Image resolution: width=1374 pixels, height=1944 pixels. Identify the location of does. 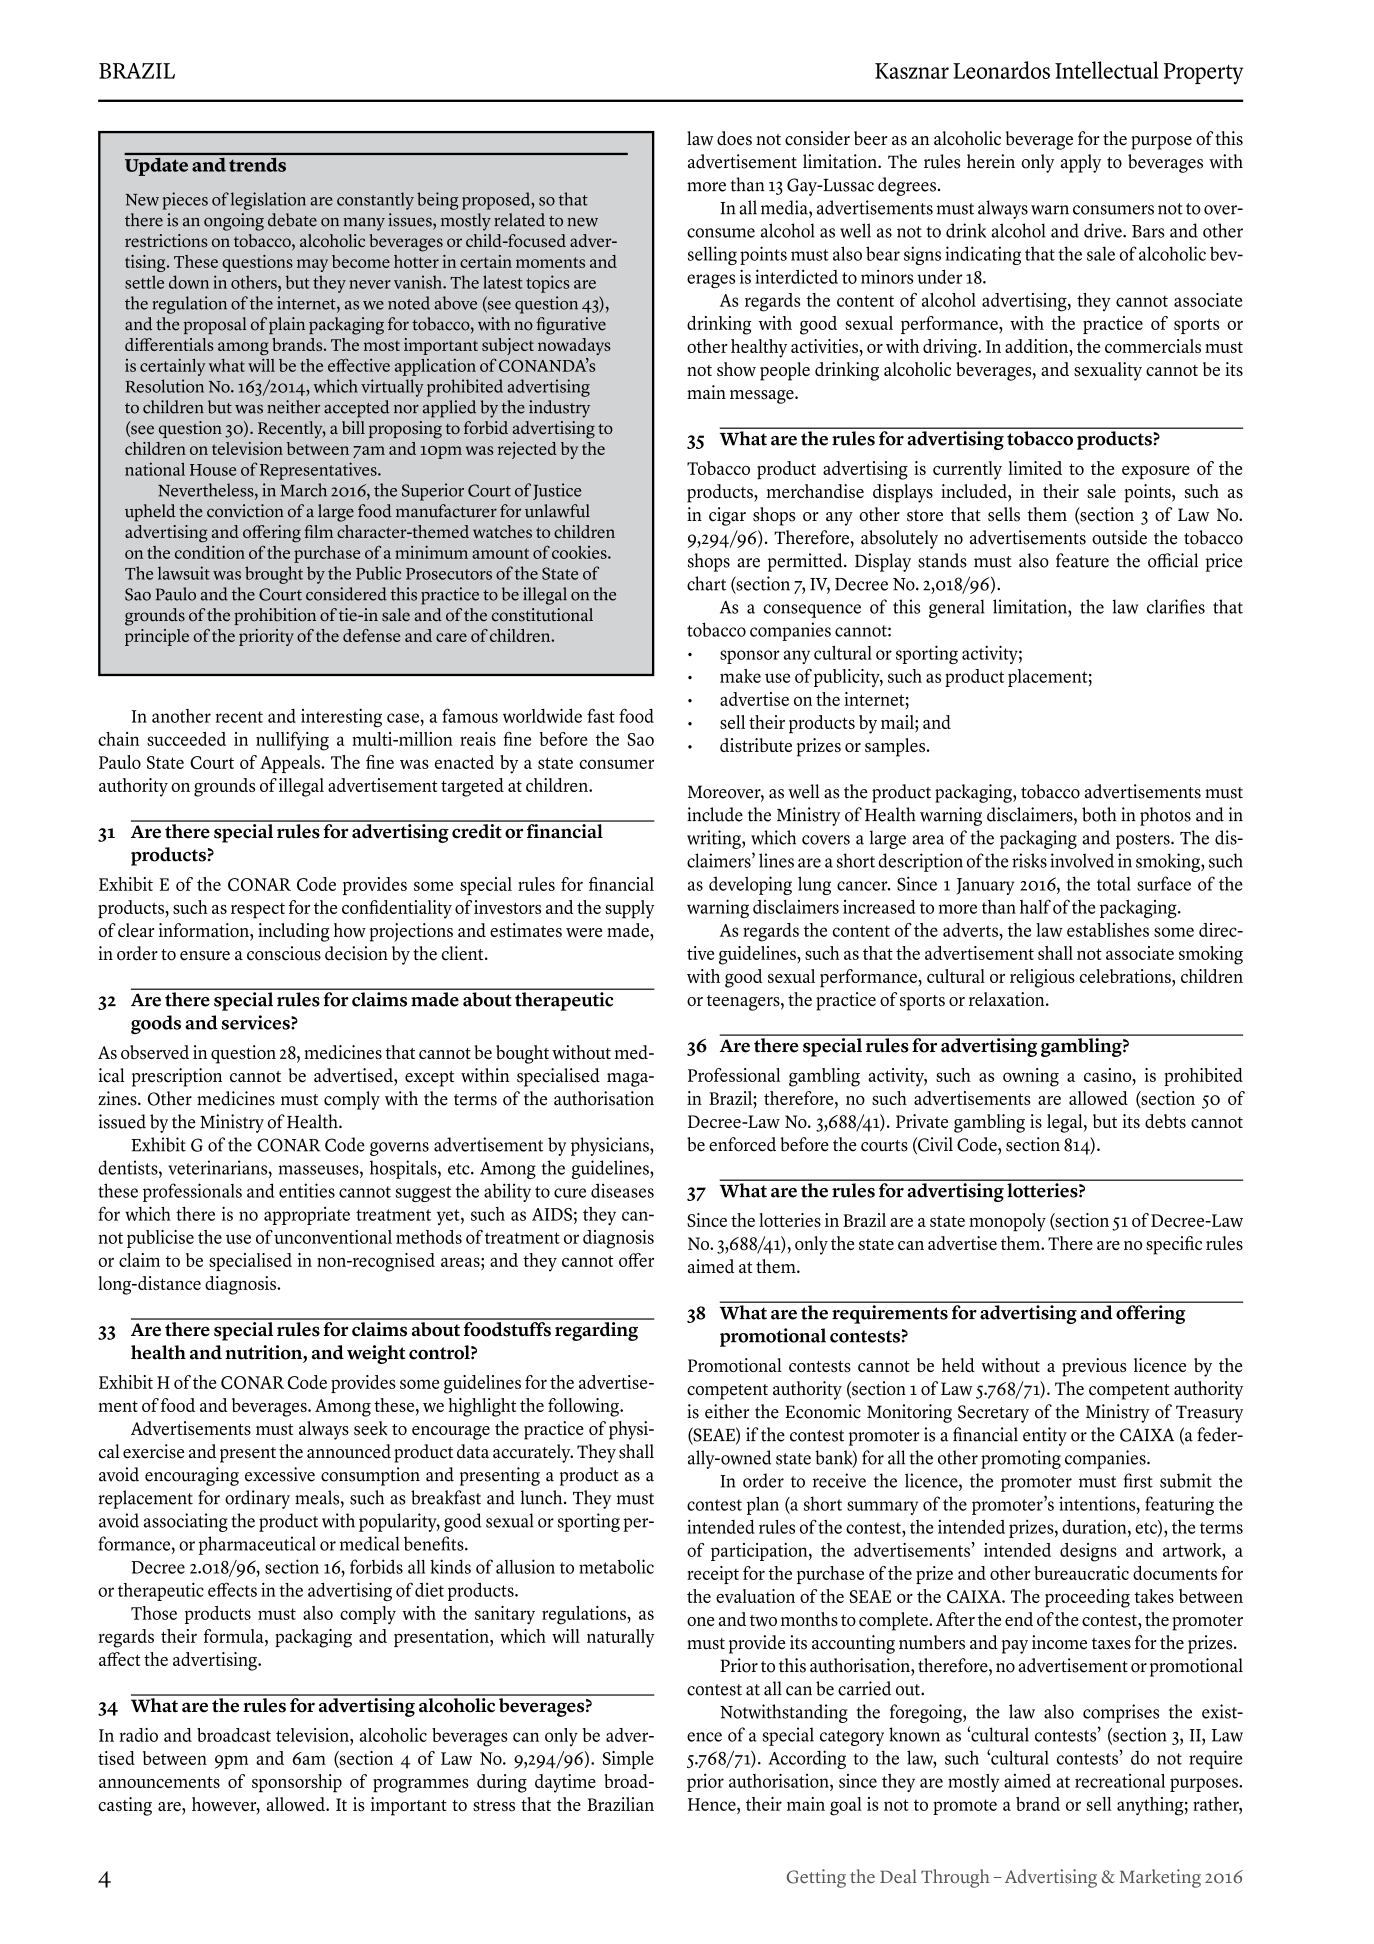
(734, 138).
